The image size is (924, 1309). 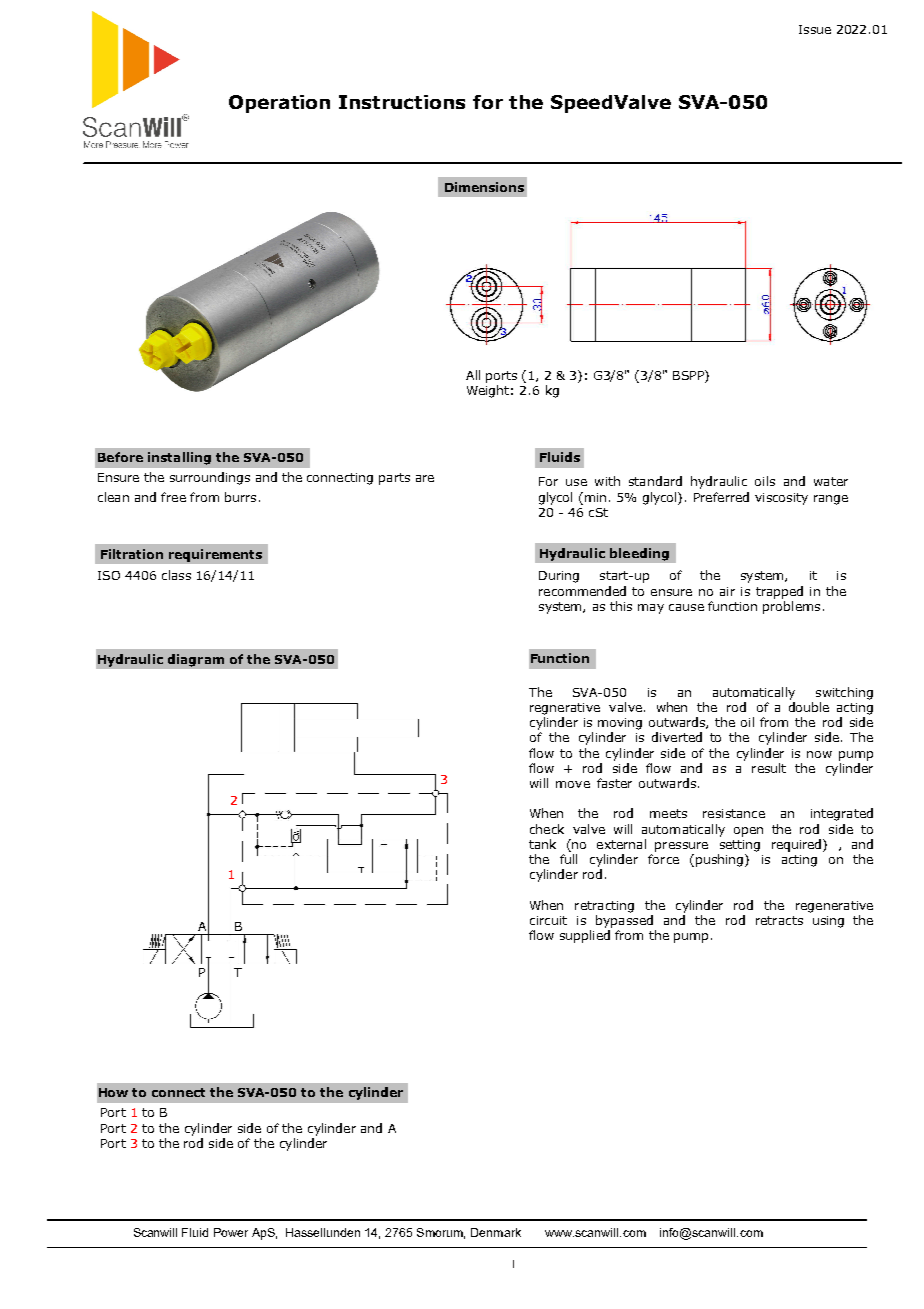 What do you see at coordinates (231, 1232) in the screenshot?
I see `Power` at bounding box center [231, 1232].
